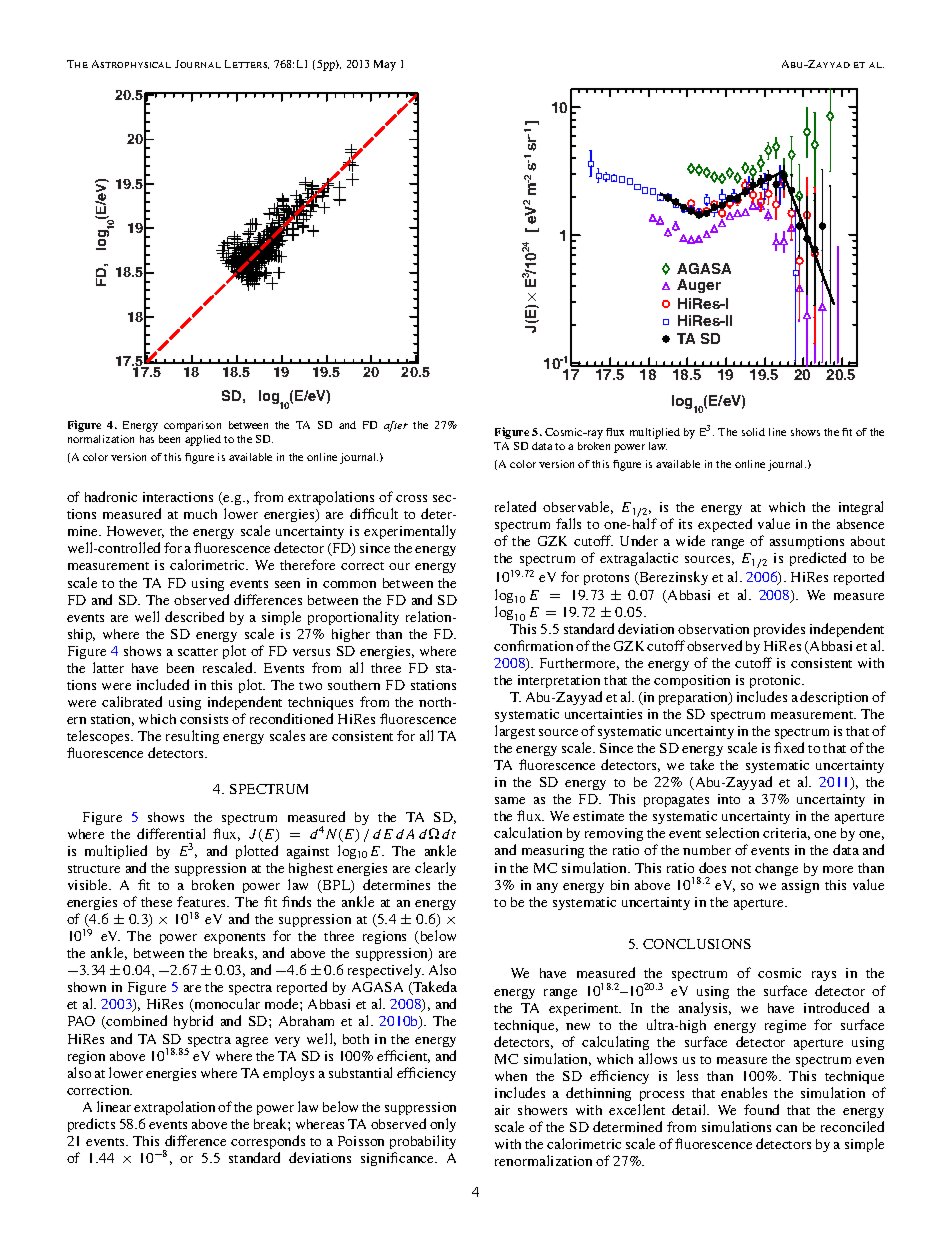 The image size is (952, 1233). I want to click on predicts, so click(91, 1125).
